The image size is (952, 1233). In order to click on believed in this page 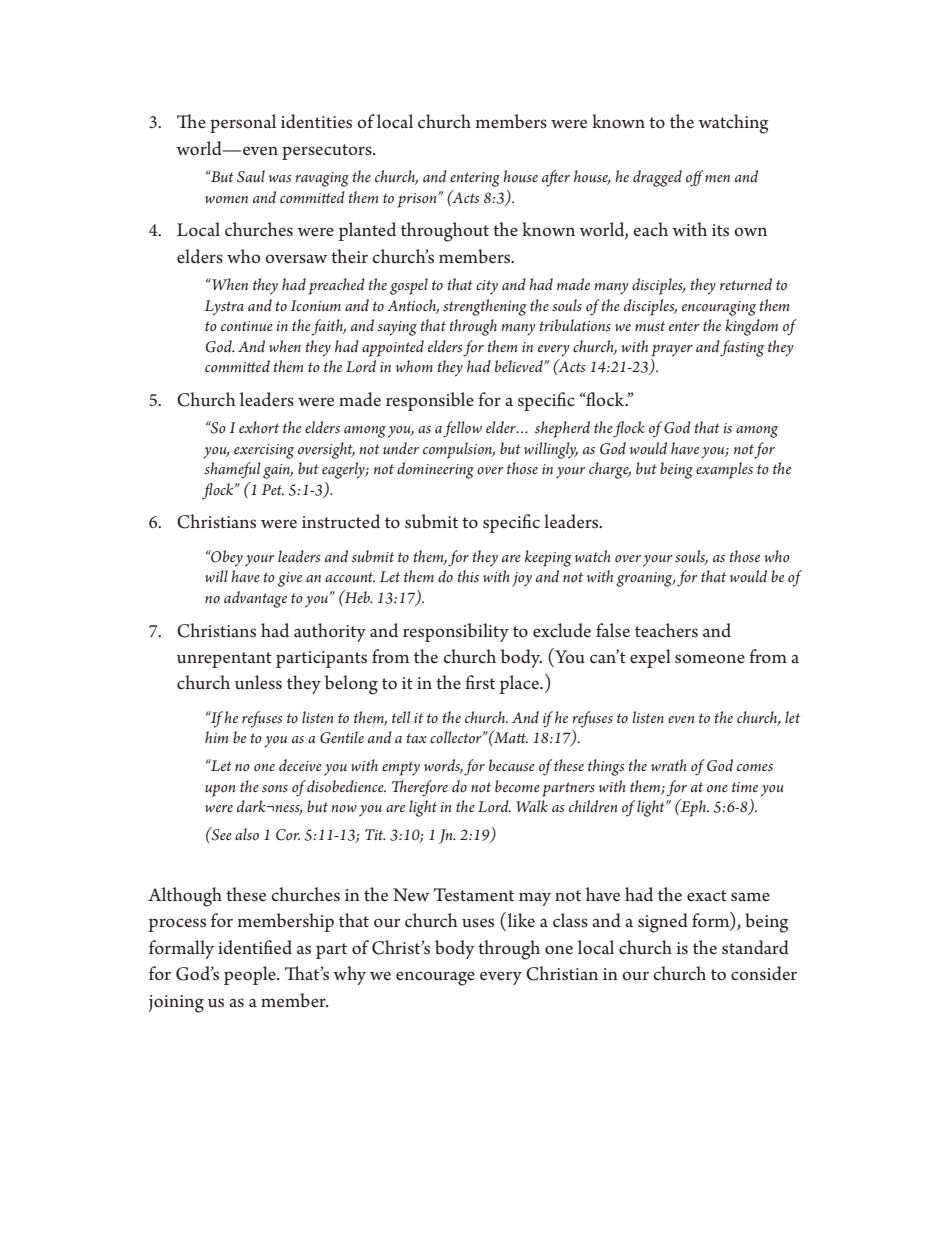, I will do `click(520, 366)`.
